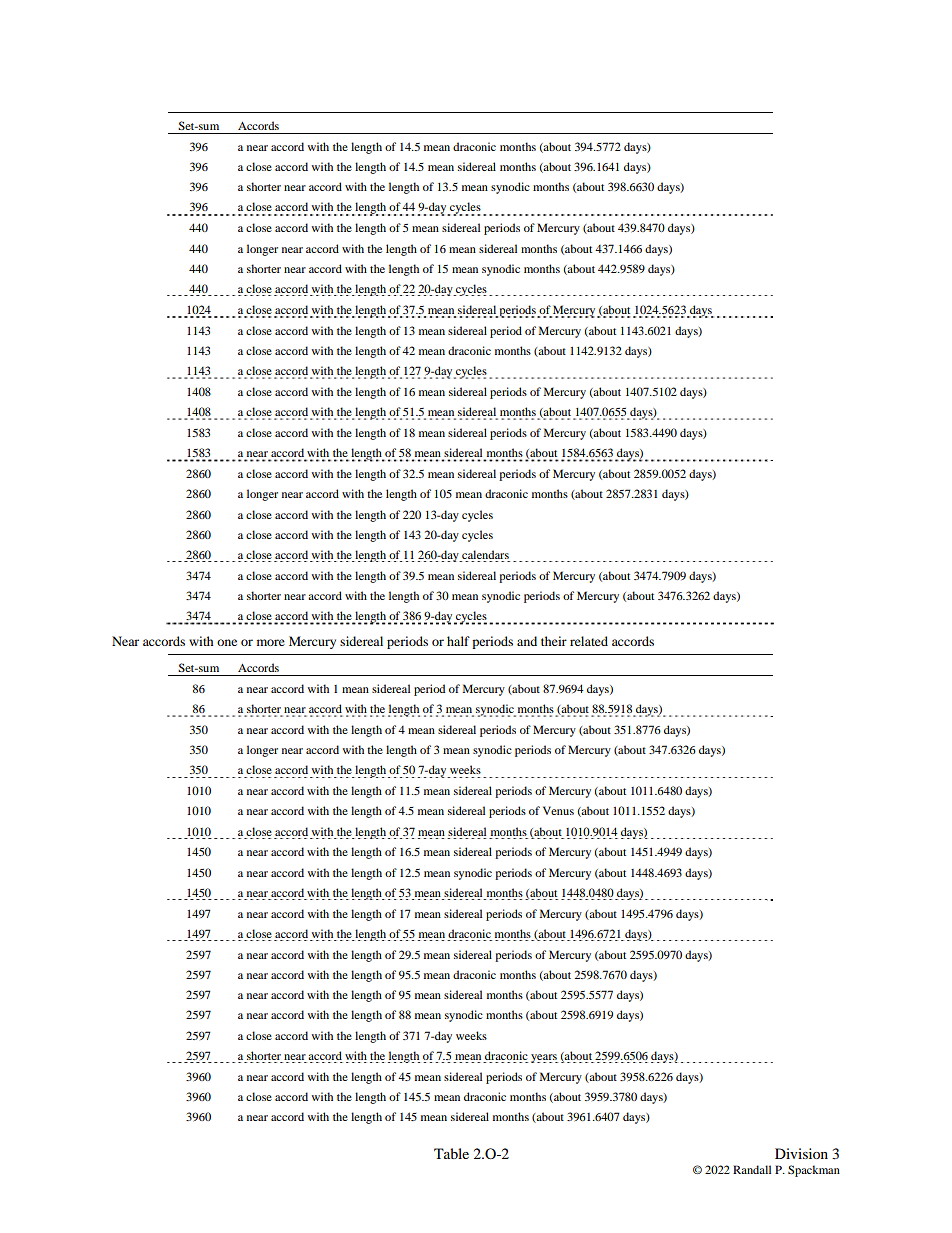  What do you see at coordinates (589, 641) in the page?
I see `related` at bounding box center [589, 641].
